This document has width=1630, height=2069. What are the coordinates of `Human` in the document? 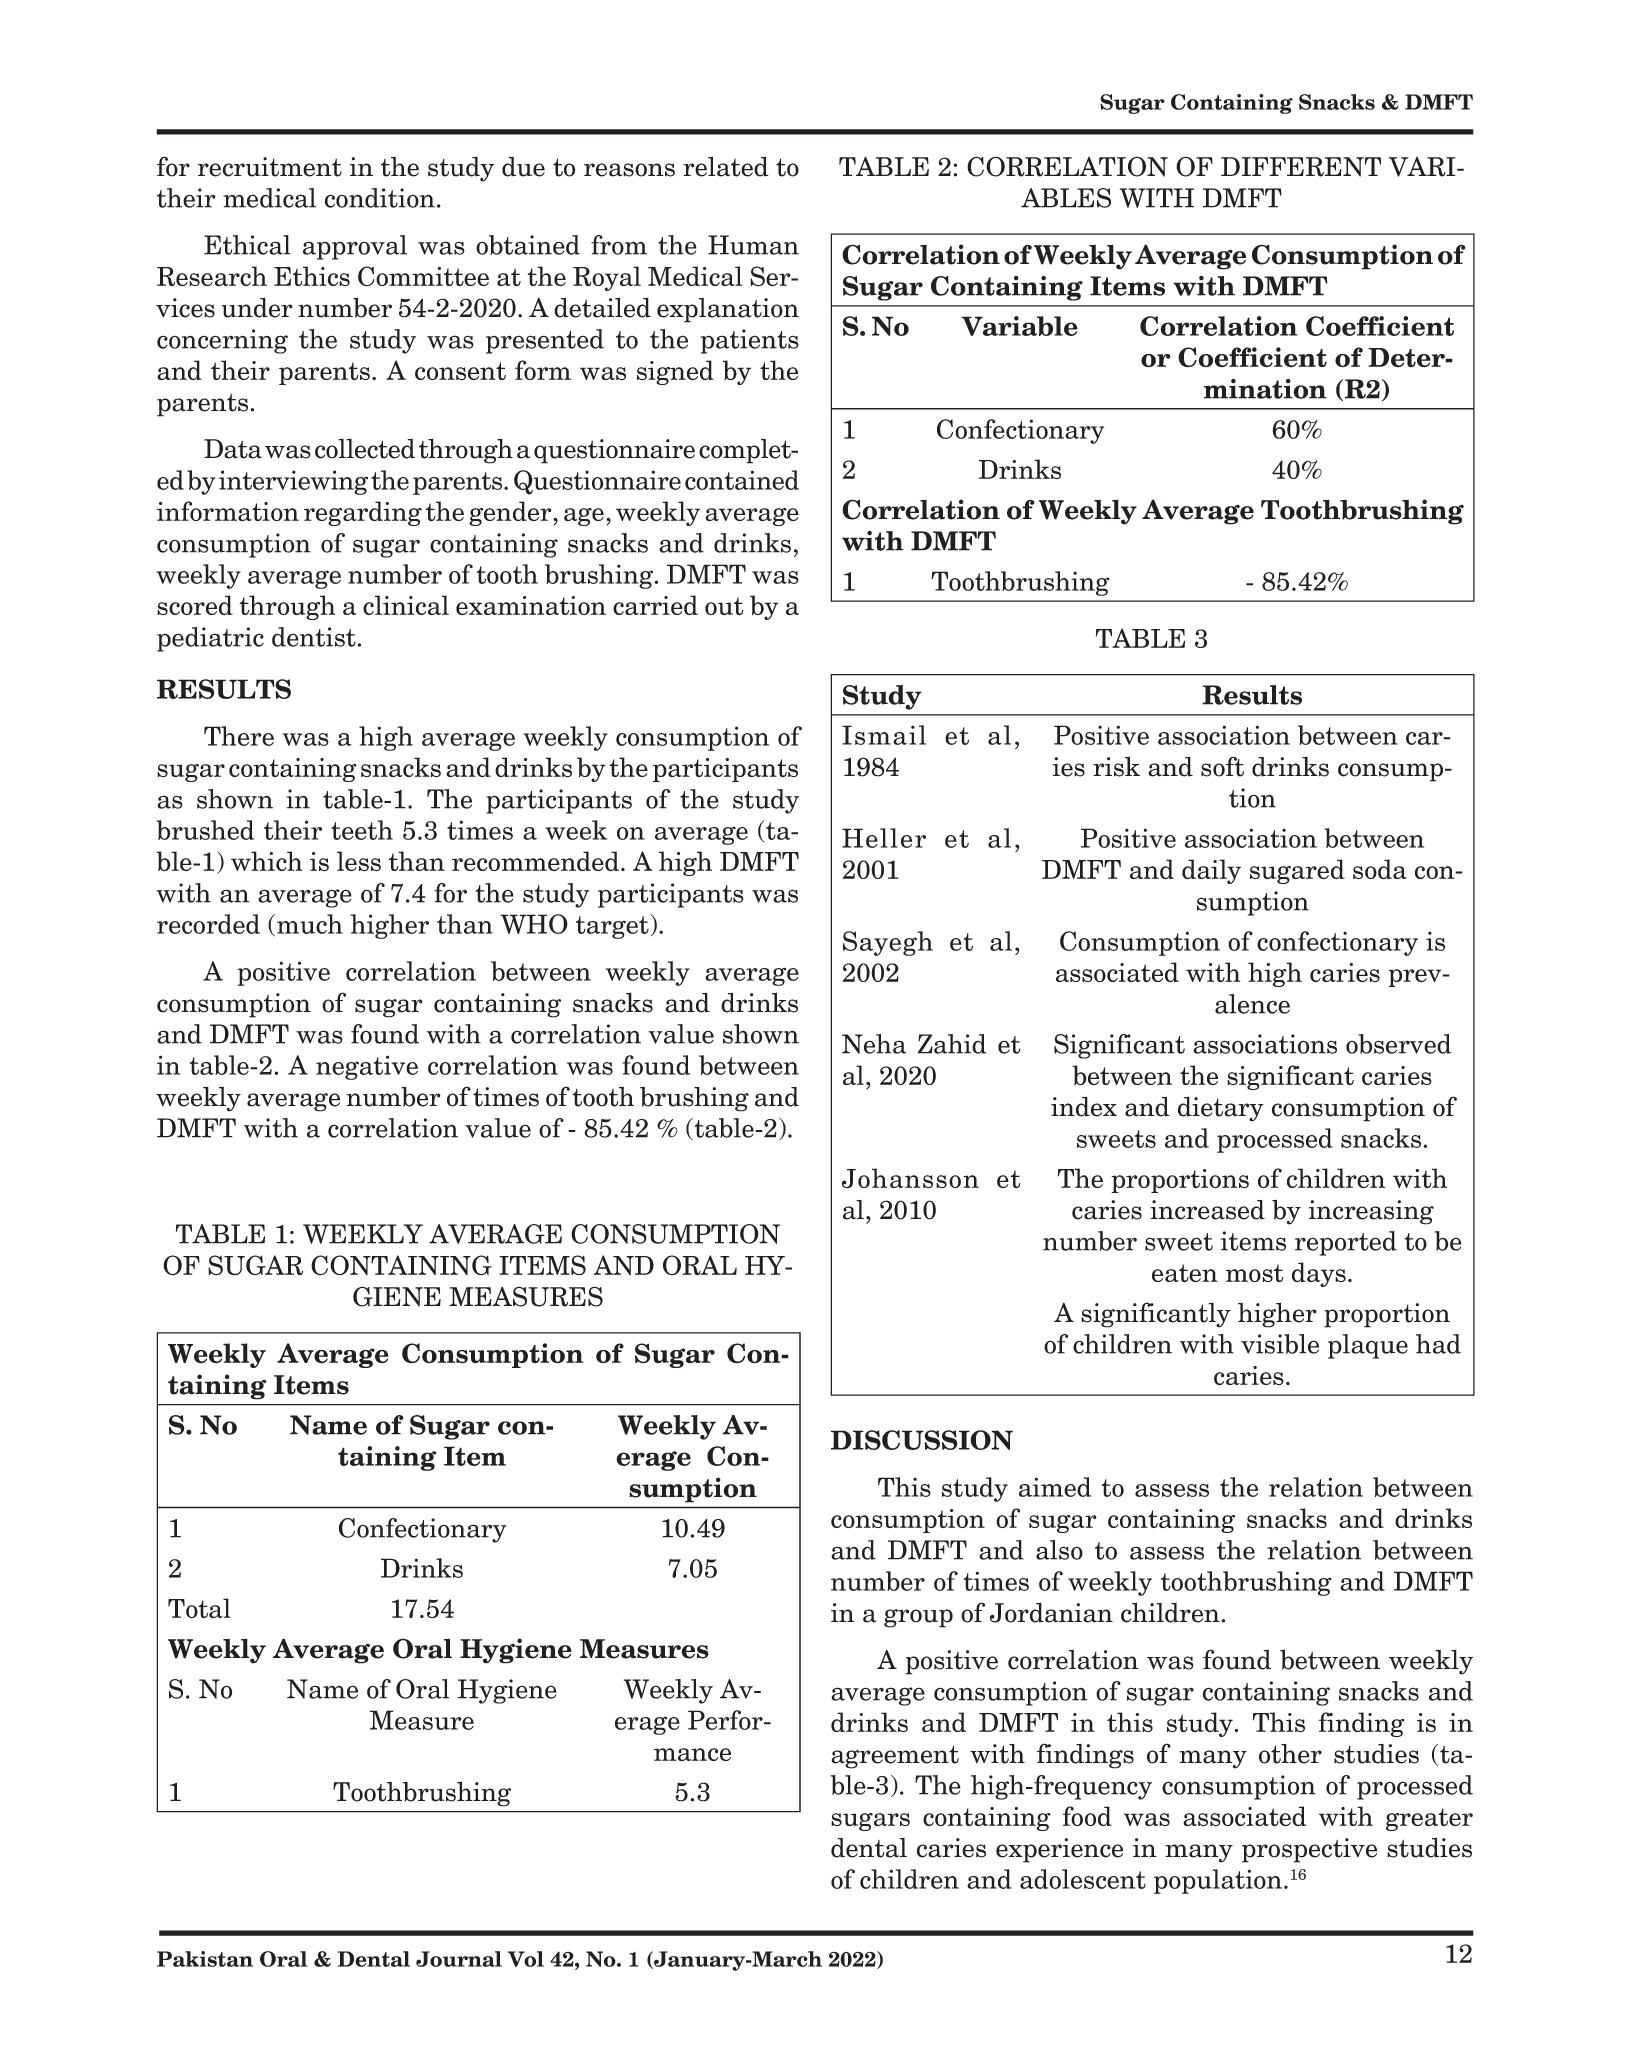 It's located at (753, 245).
